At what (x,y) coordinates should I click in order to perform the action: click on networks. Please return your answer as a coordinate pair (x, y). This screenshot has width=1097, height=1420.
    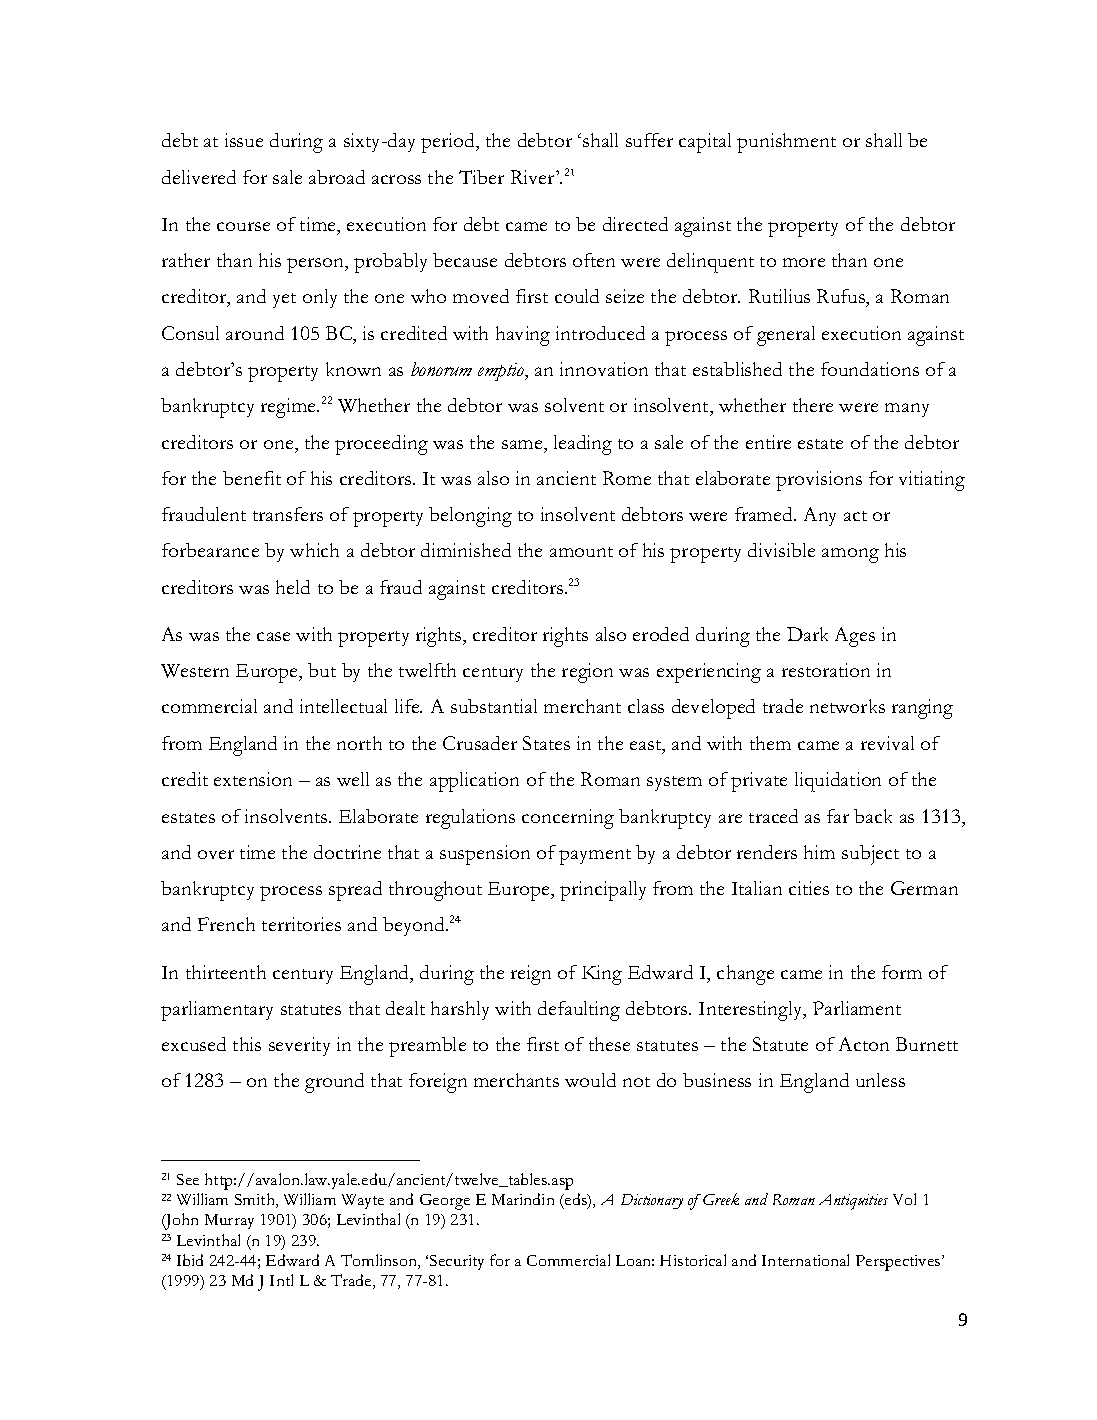
    Looking at the image, I should click on (847, 706).
